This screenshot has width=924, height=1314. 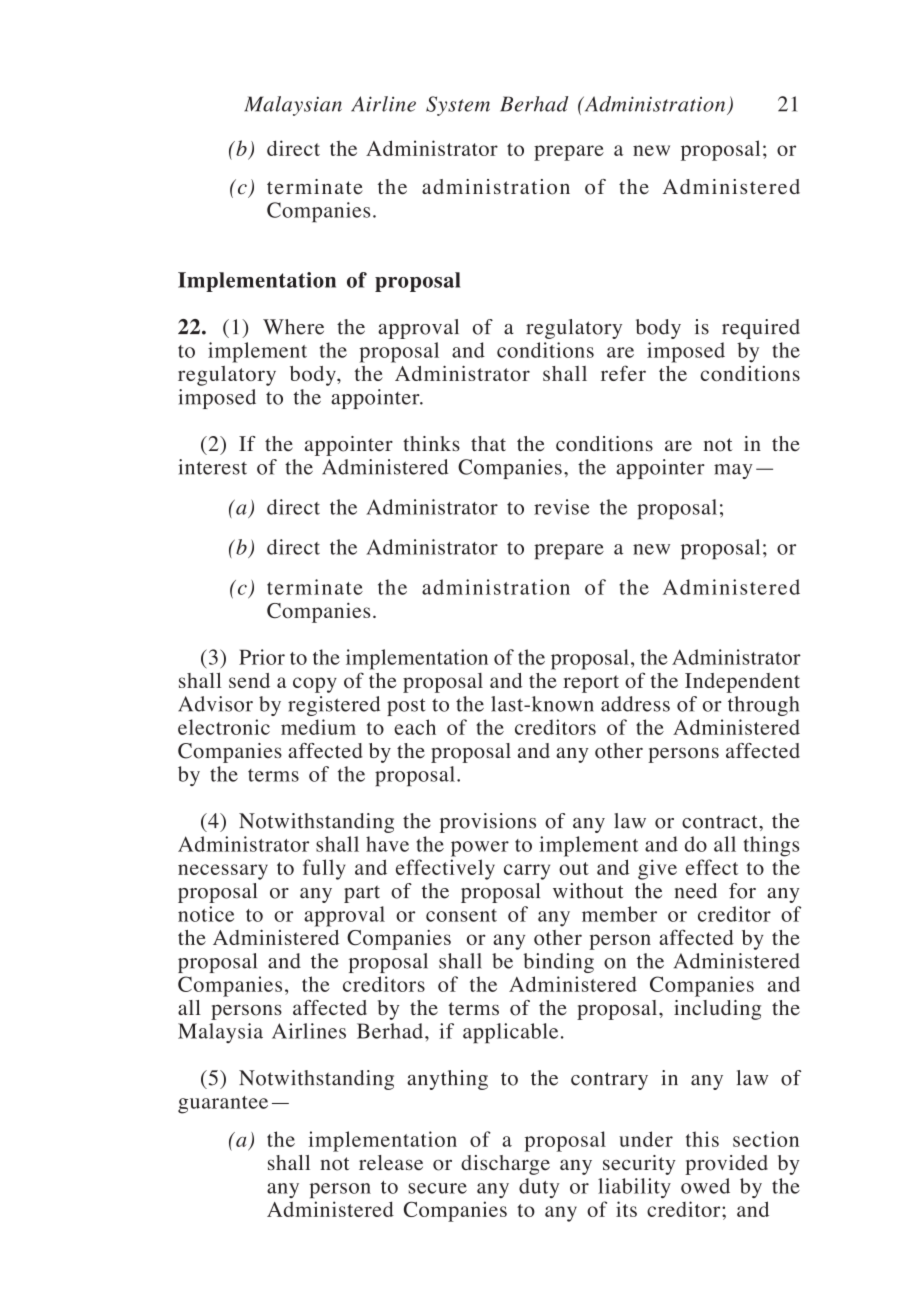 I want to click on Prior, so click(x=262, y=657).
